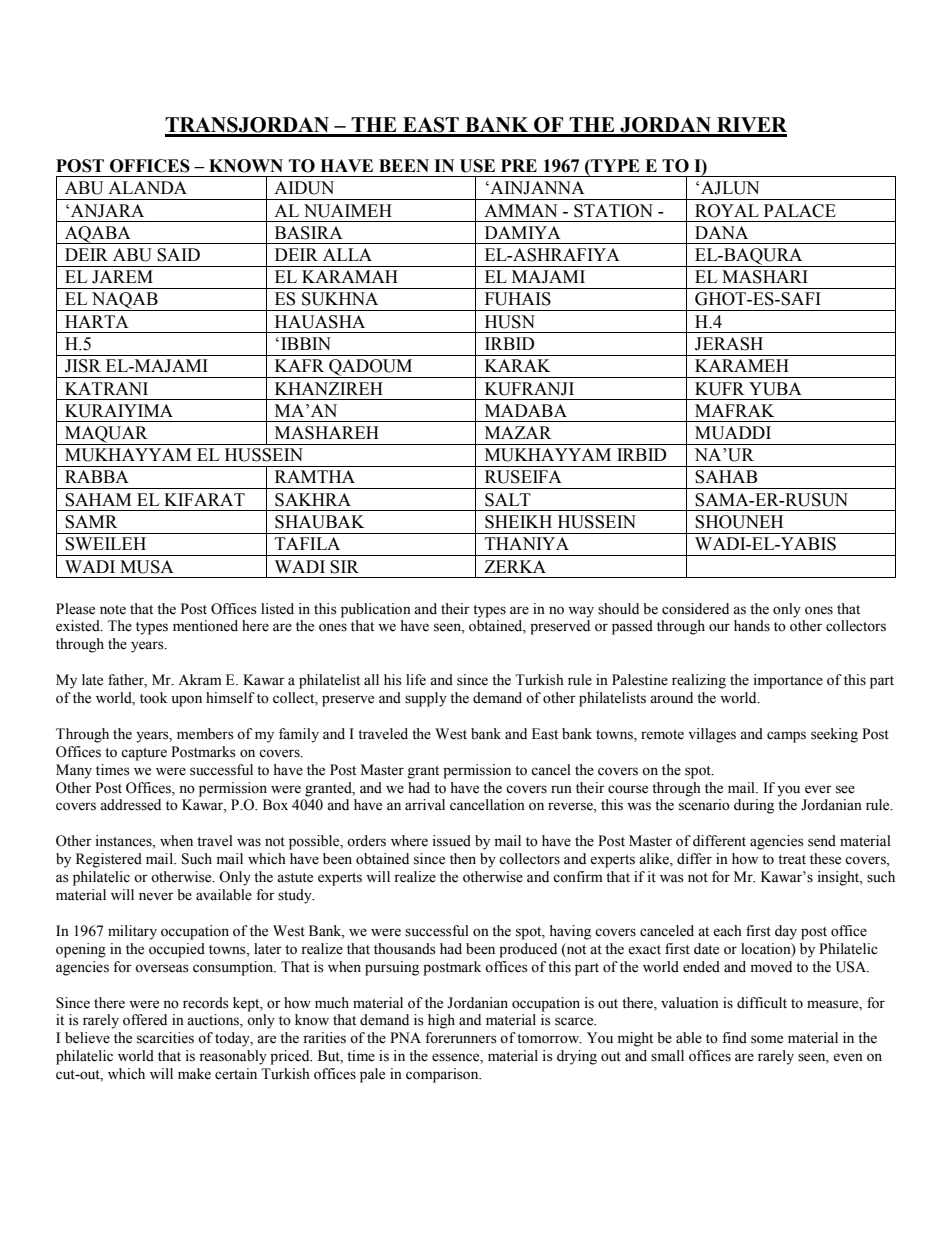 Image resolution: width=952 pixels, height=1233 pixels. Describe the element at coordinates (461, 1038) in the document. I see `forerunners` at that location.
